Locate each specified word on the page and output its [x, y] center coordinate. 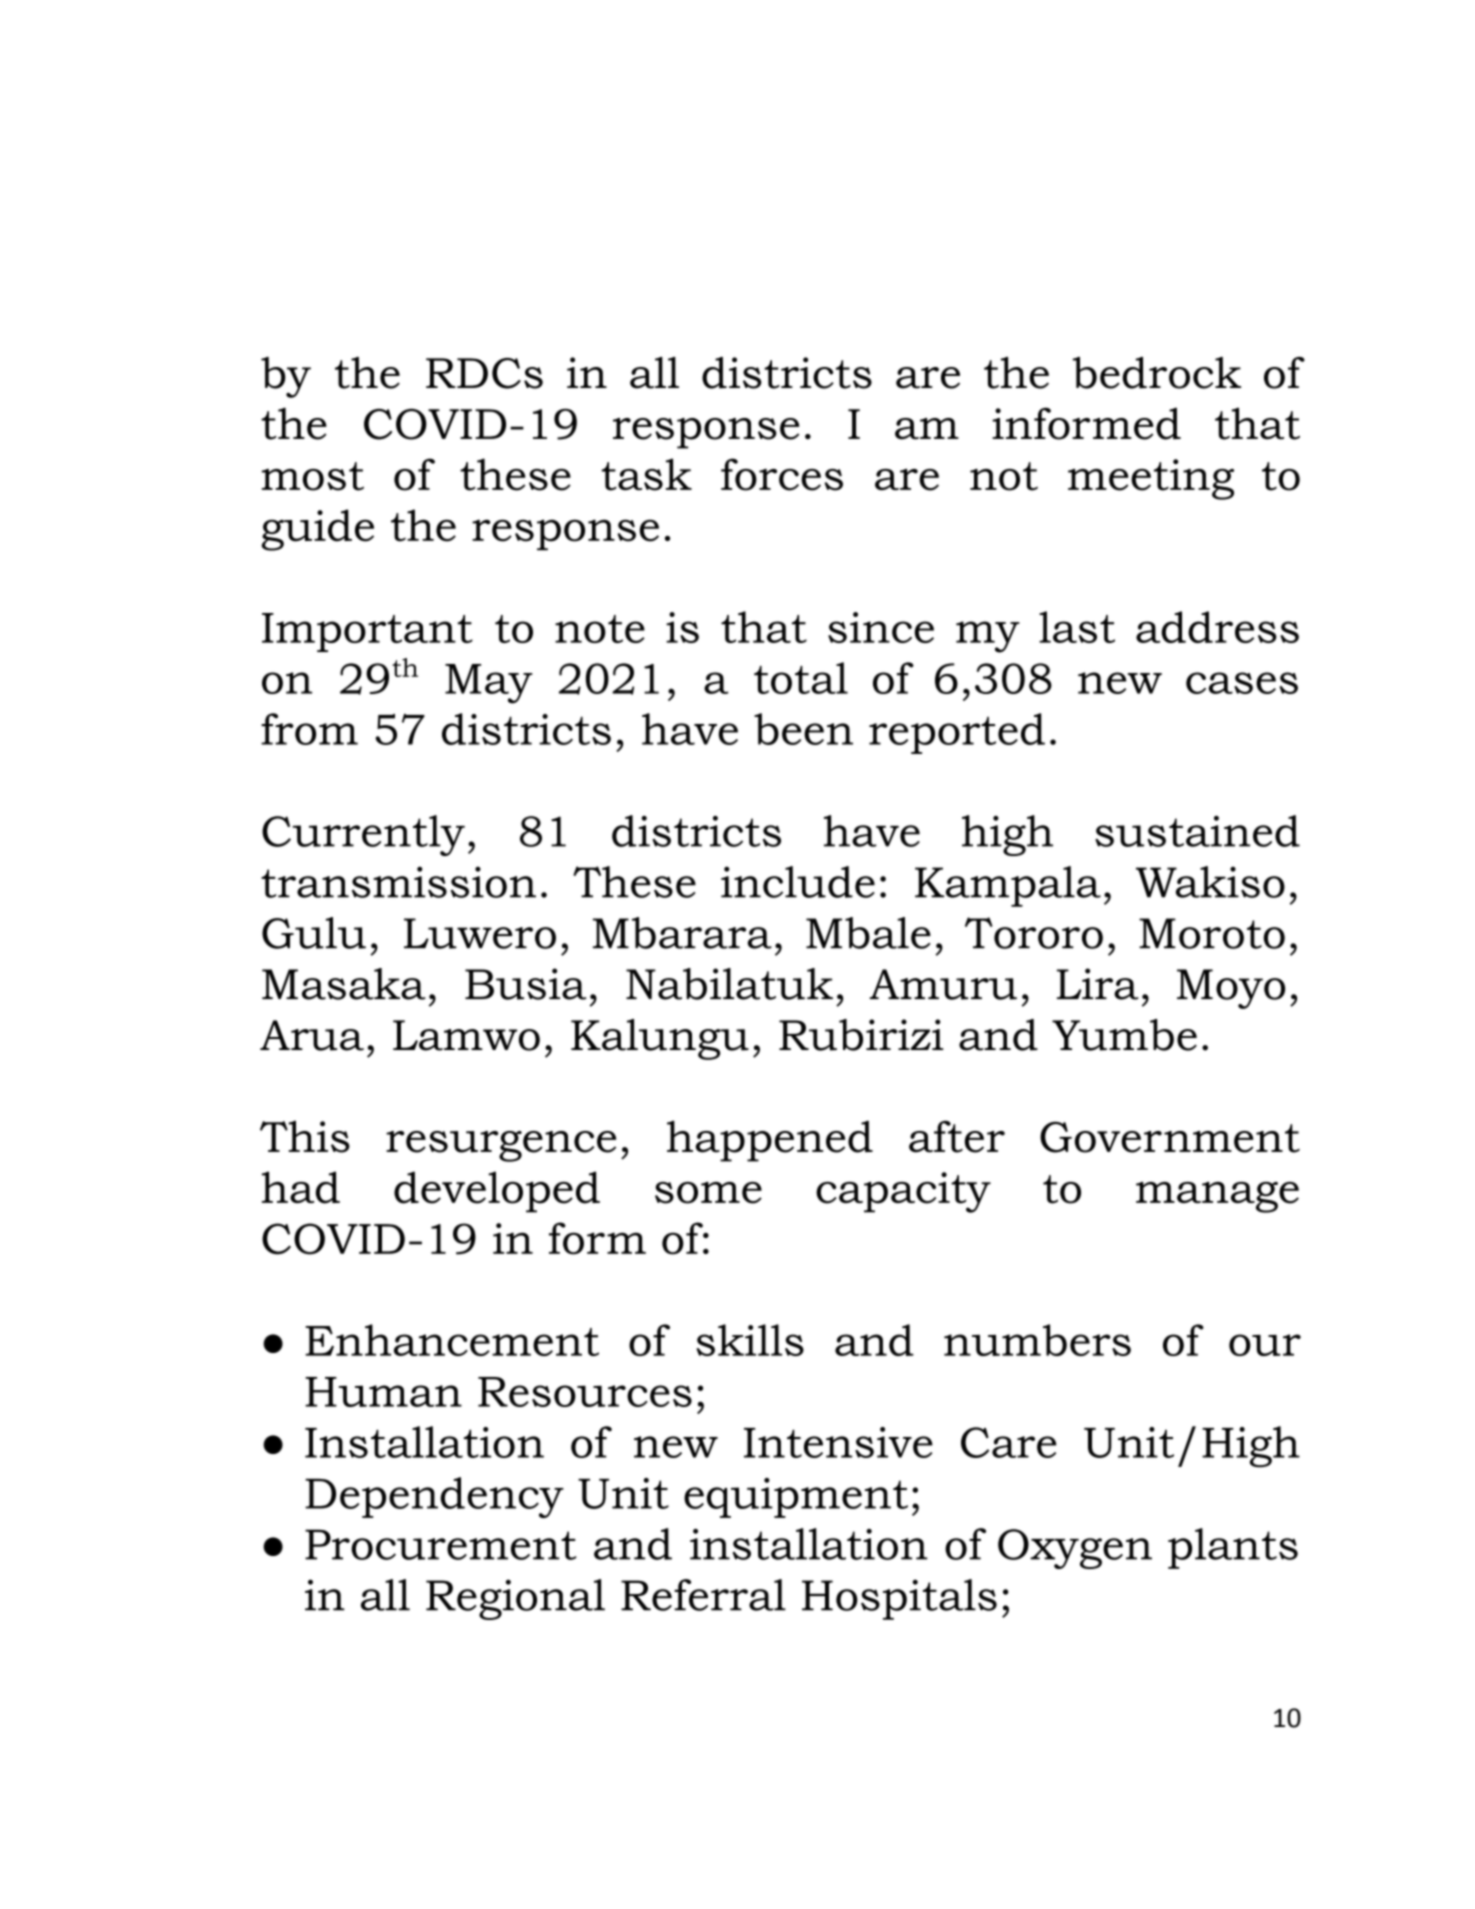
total [801, 678]
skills [750, 1340]
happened [770, 1141]
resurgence [501, 1146]
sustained [1197, 831]
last [1077, 627]
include [798, 882]
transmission [398, 882]
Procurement [440, 1544]
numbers [1037, 1340]
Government [1170, 1137]
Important [367, 632]
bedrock [1156, 373]
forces [782, 474]
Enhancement [452, 1340]
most [313, 476]
